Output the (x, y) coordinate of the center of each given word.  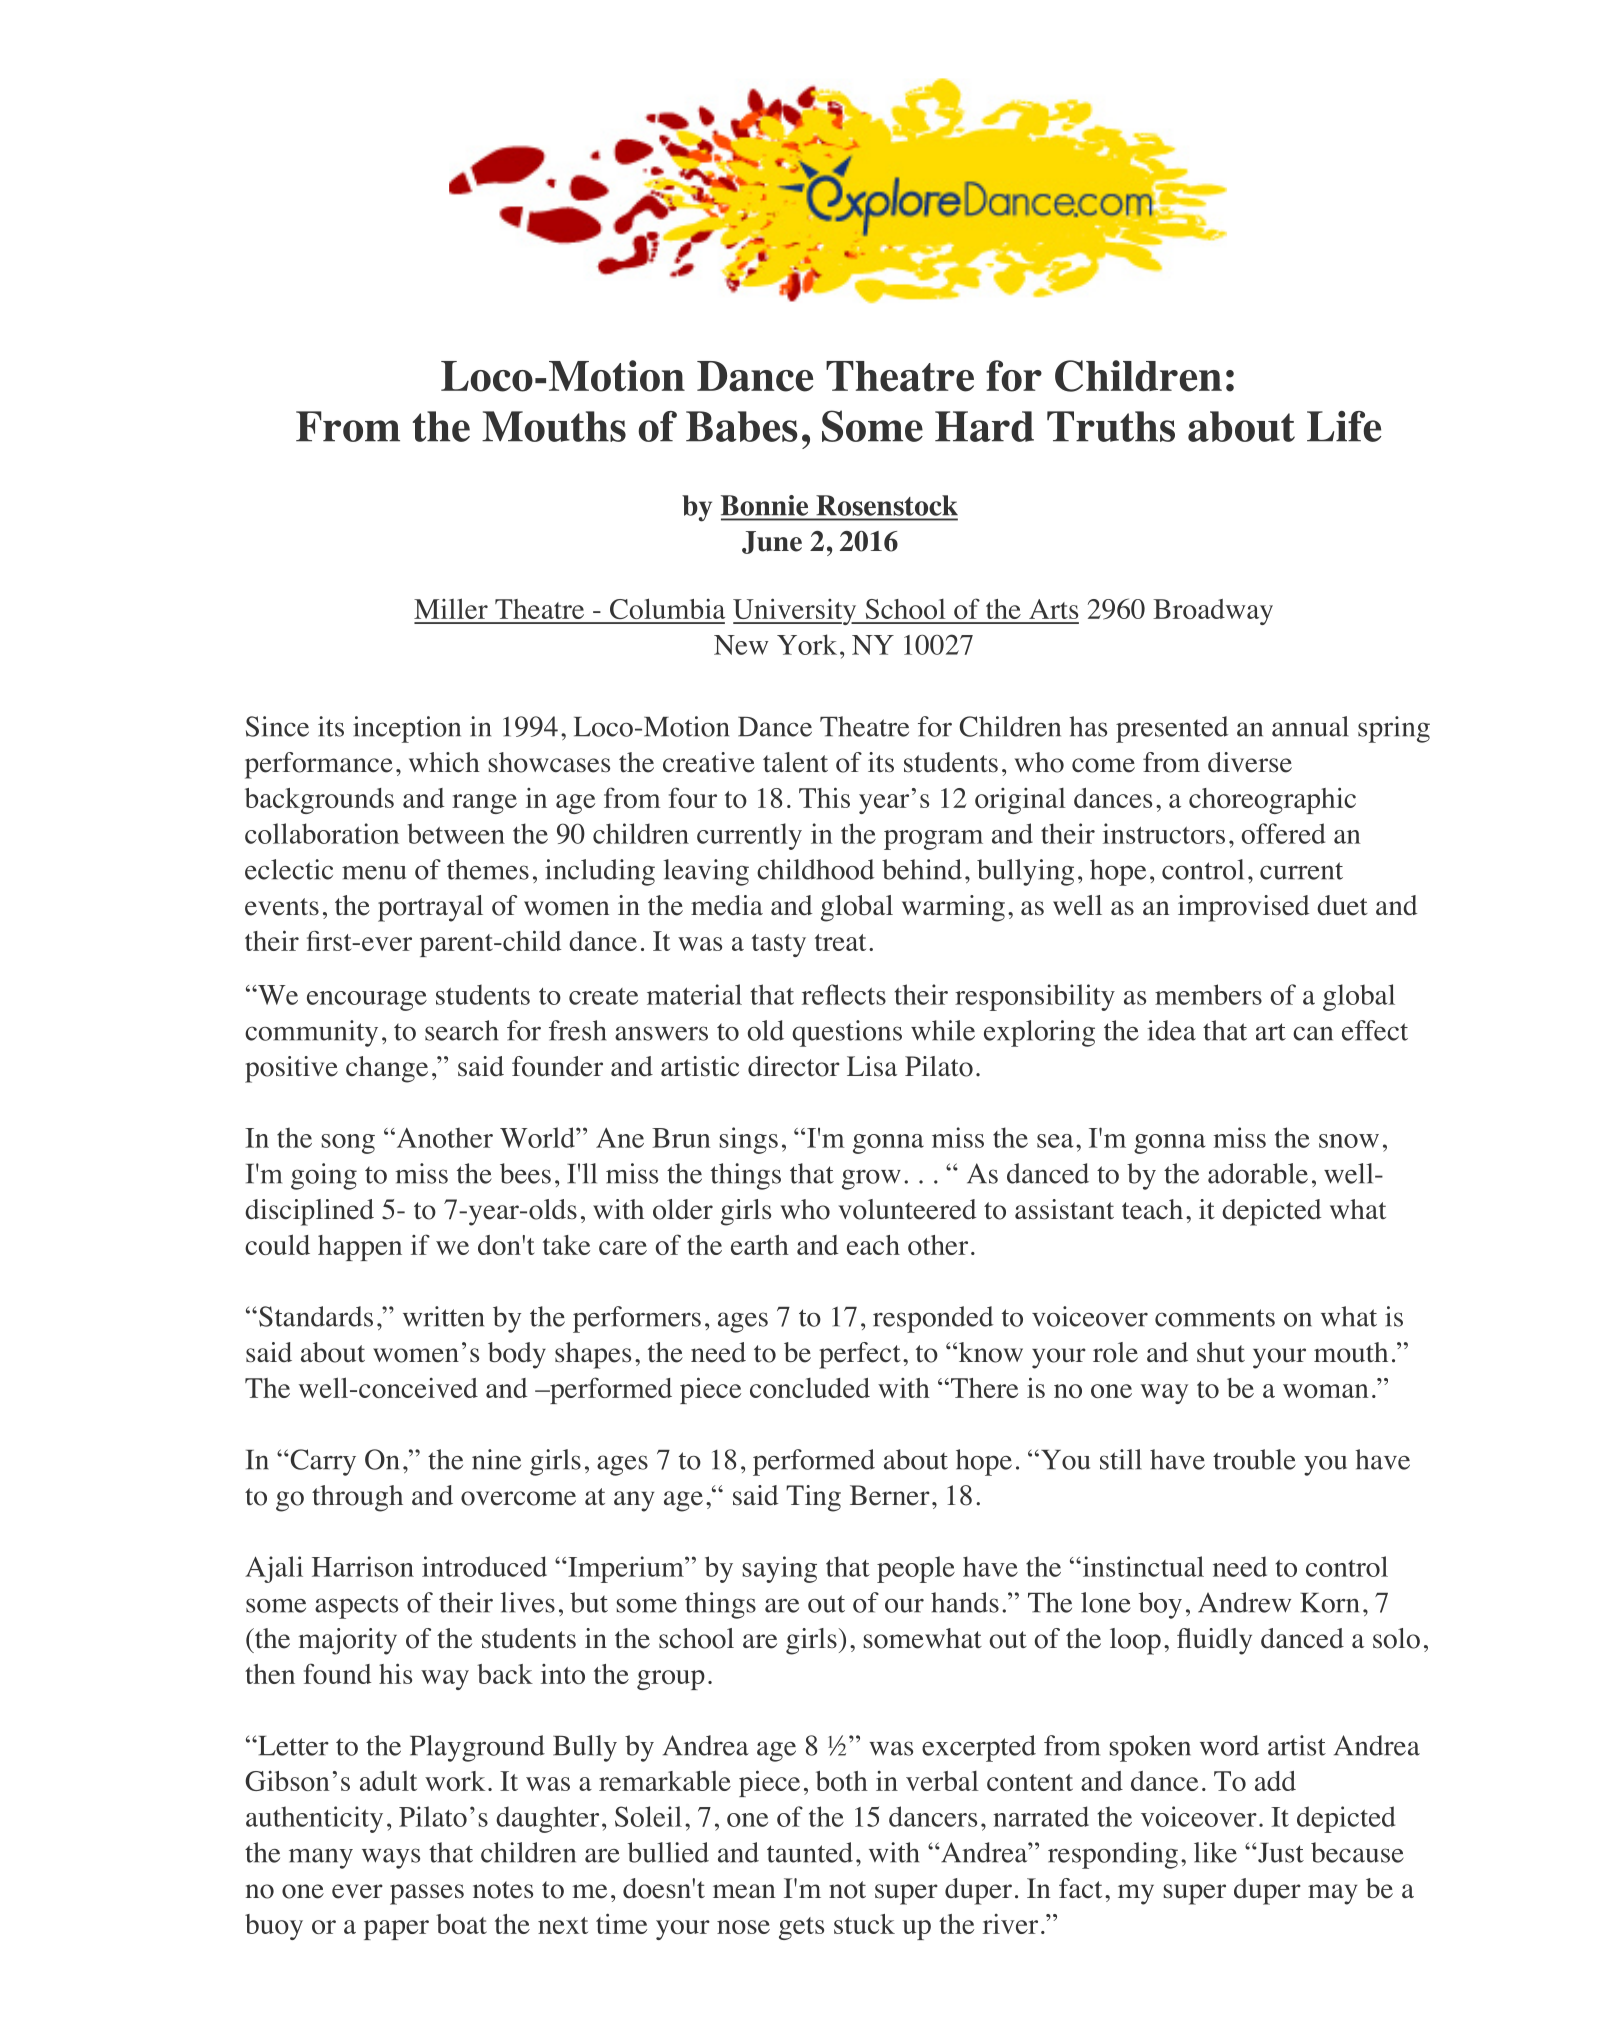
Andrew (1244, 1602)
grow (871, 1179)
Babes (742, 426)
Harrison (363, 1566)
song (348, 1144)
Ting (813, 1498)
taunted (810, 1852)
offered (1283, 833)
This (824, 797)
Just (1280, 1853)
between (456, 833)
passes (427, 1894)
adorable (1258, 1173)
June (772, 542)
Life (1344, 426)
